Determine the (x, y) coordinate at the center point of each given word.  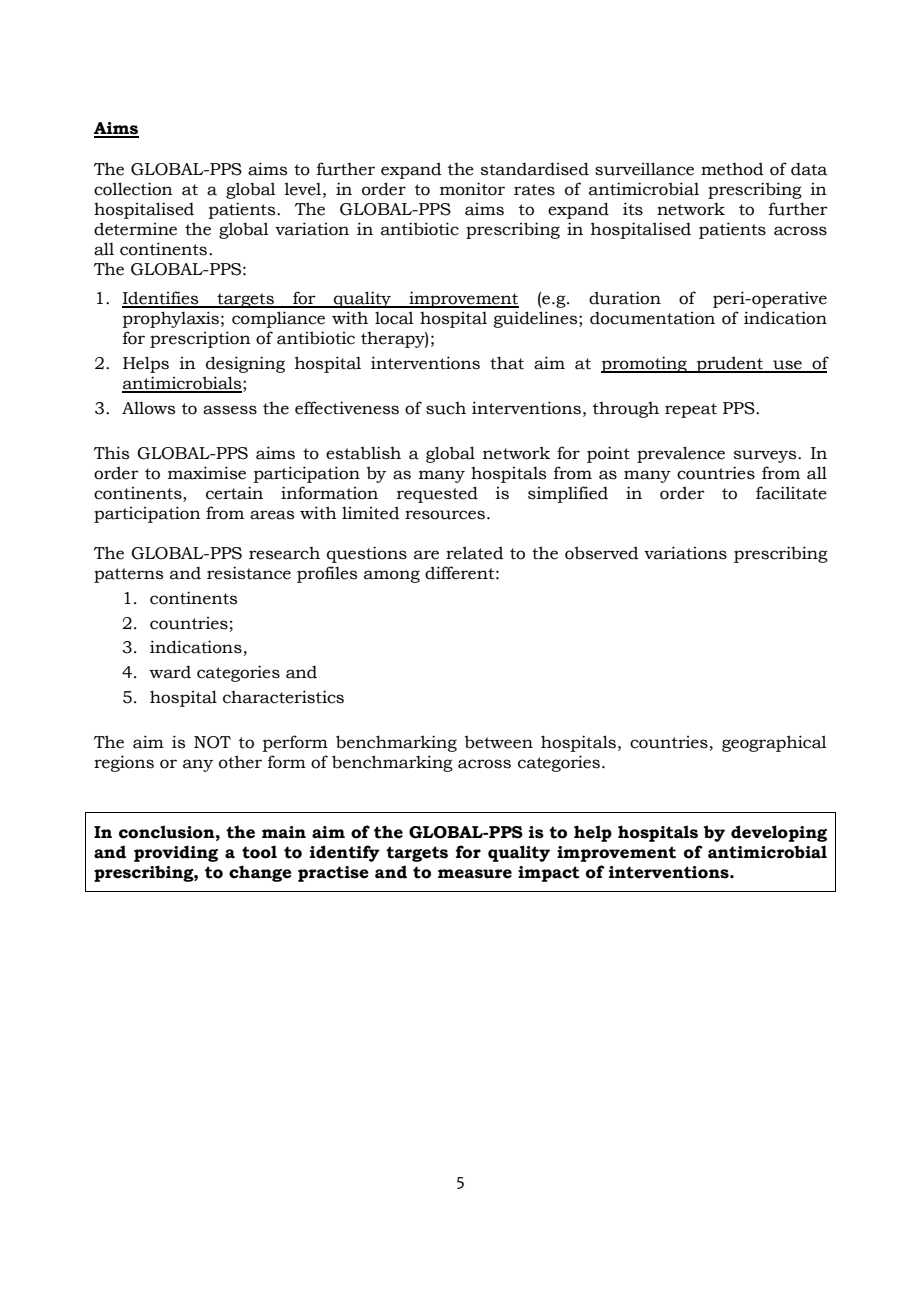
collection (133, 189)
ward (170, 672)
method (732, 169)
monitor (472, 189)
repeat (691, 410)
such (446, 408)
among (392, 576)
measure (475, 874)
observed (602, 553)
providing (176, 853)
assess (230, 410)
